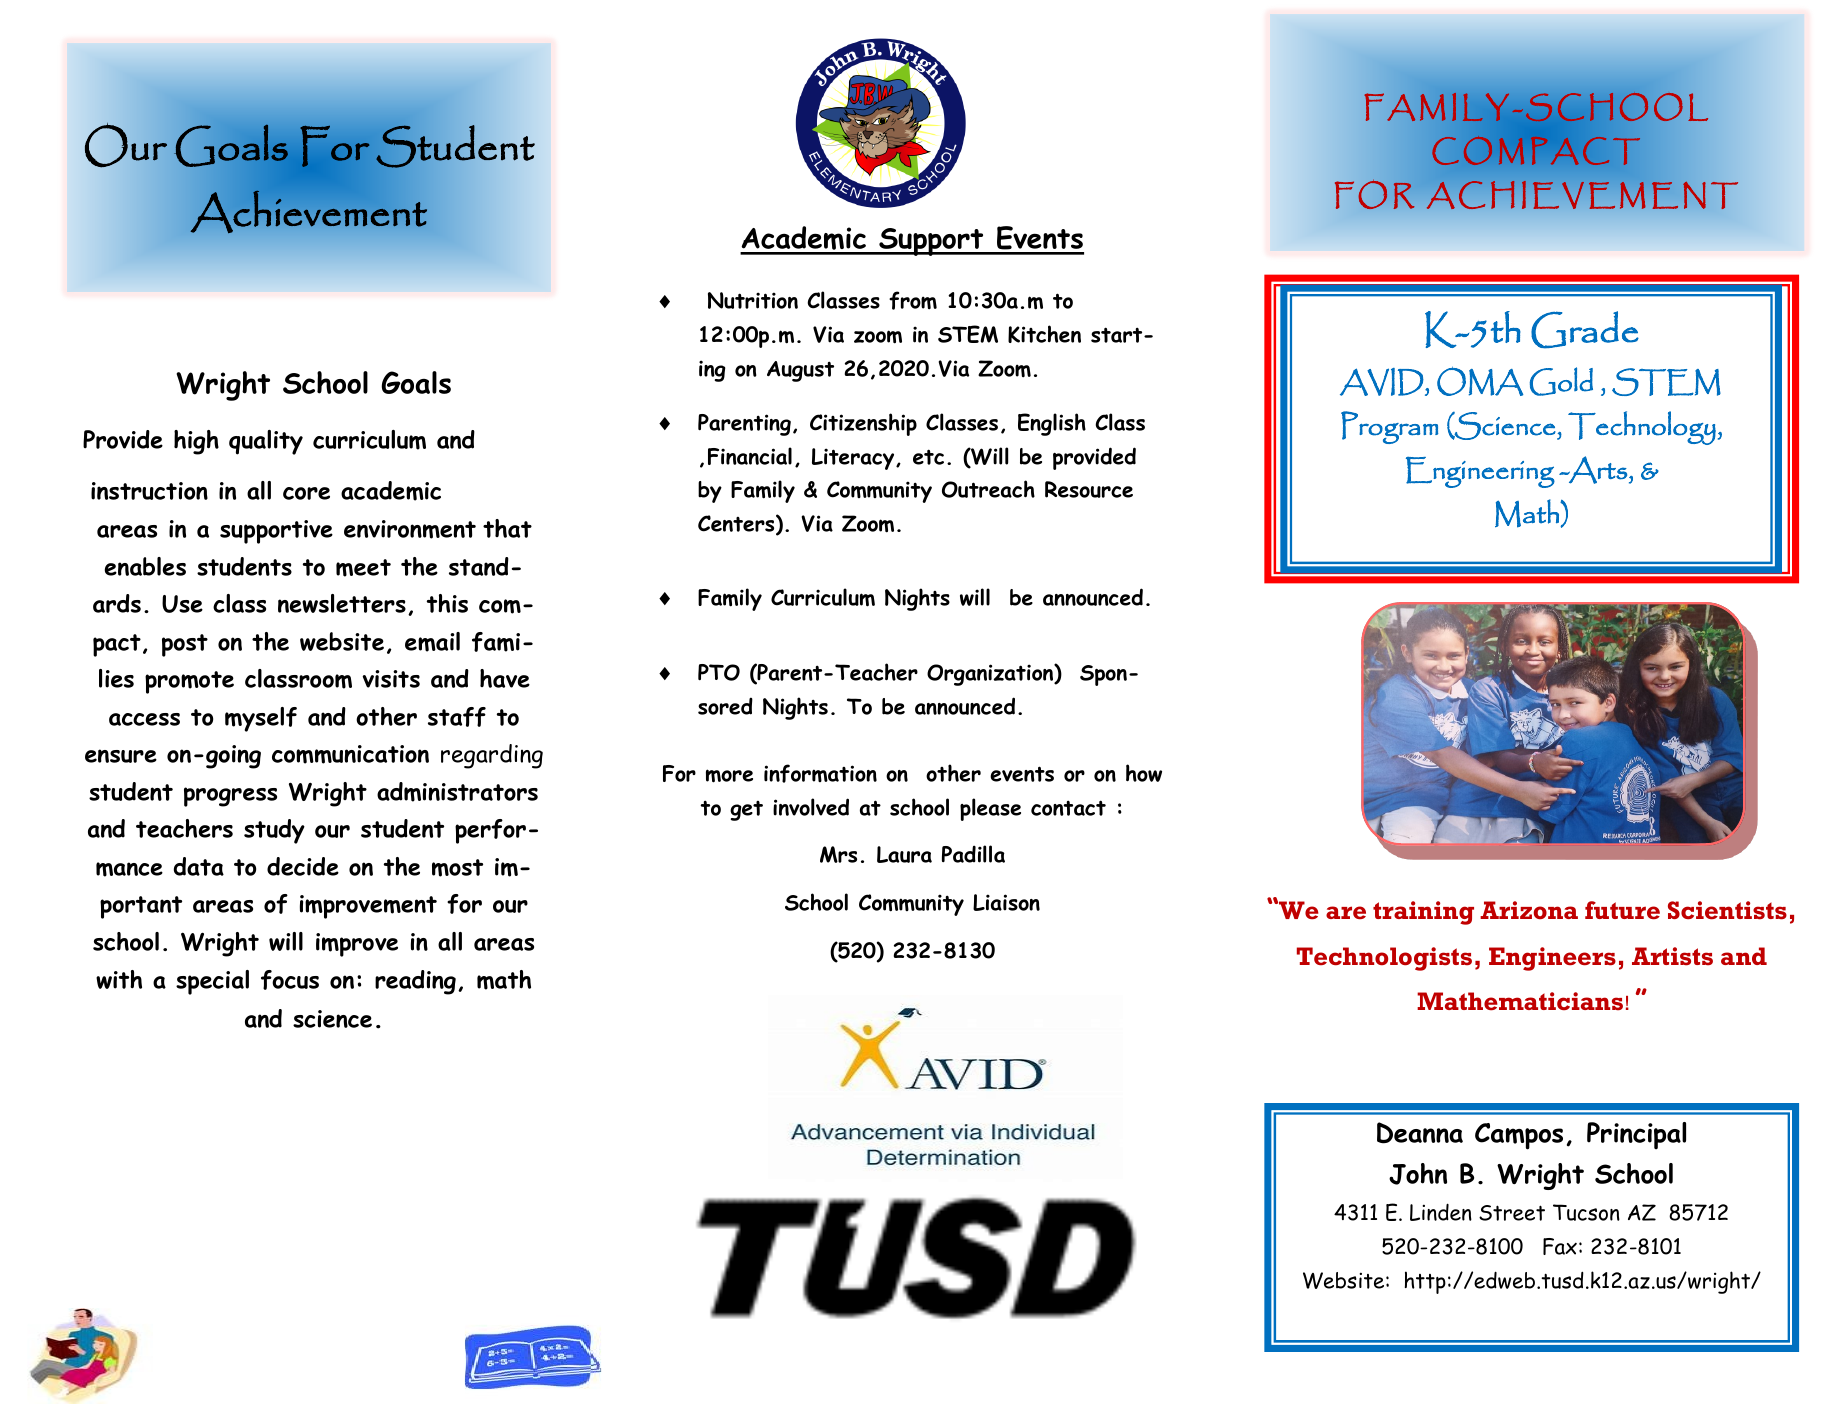 The width and height of the screenshot is (1843, 1424). I want to click on focus, so click(290, 980).
